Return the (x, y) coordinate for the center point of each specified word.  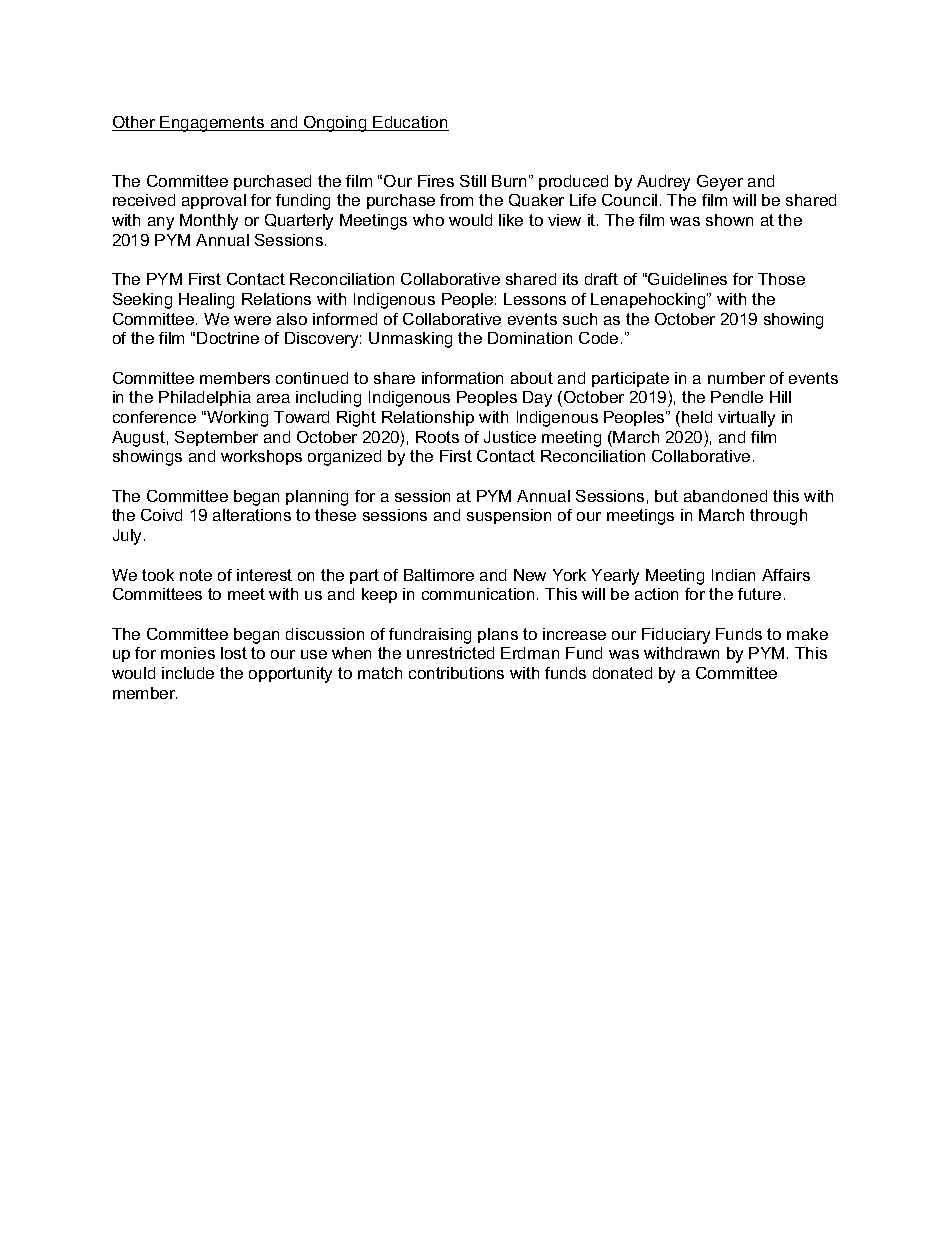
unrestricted (450, 653)
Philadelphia (205, 398)
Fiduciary (676, 636)
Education (410, 123)
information (462, 378)
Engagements (213, 124)
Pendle (737, 397)
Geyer (720, 183)
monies (188, 653)
